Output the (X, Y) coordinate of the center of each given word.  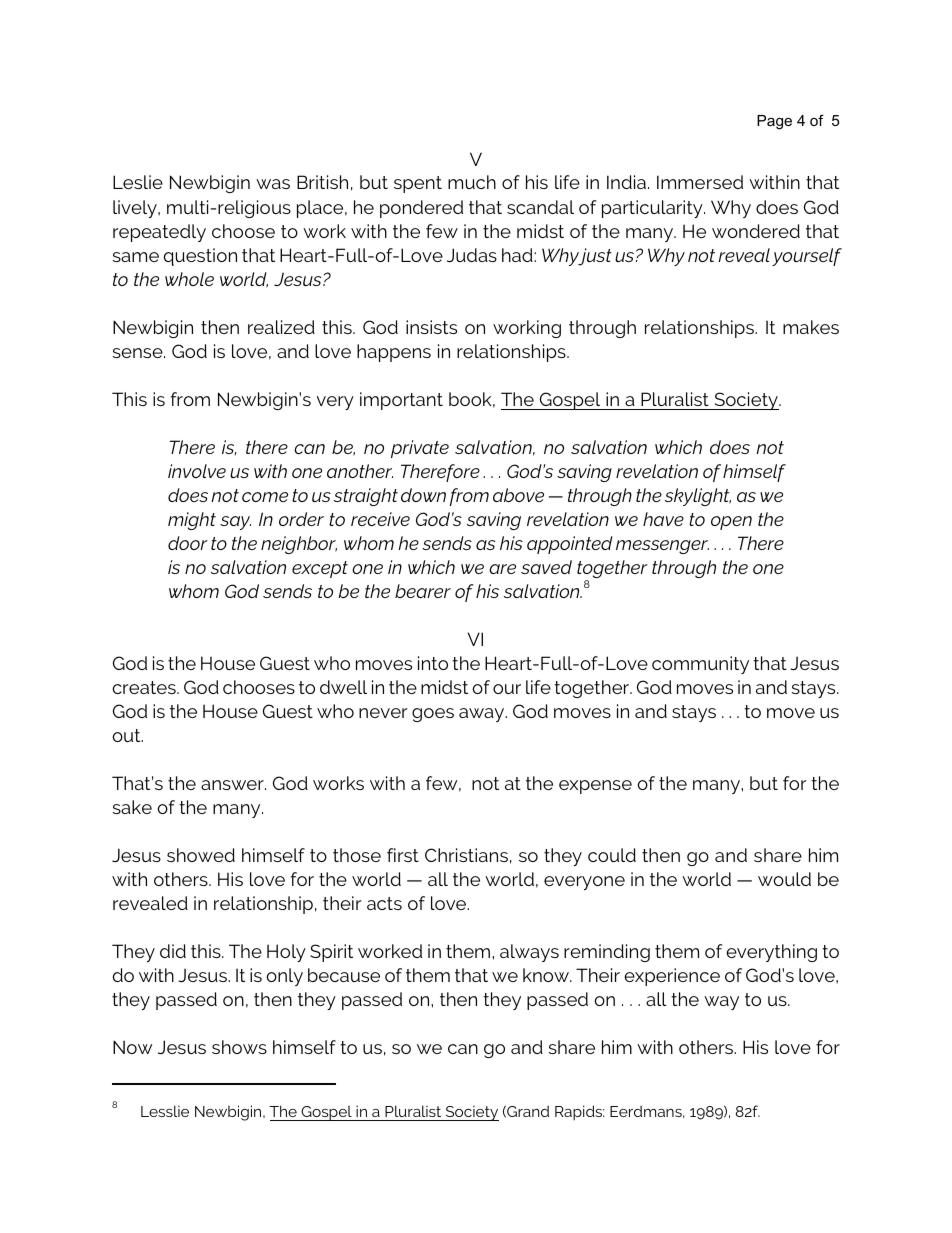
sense (138, 353)
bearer (423, 591)
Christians (466, 855)
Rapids (579, 1113)
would (784, 879)
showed (201, 855)
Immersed (700, 182)
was (273, 184)
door (188, 543)
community (700, 665)
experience (672, 977)
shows (239, 1047)
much (472, 182)
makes (811, 327)
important (401, 401)
